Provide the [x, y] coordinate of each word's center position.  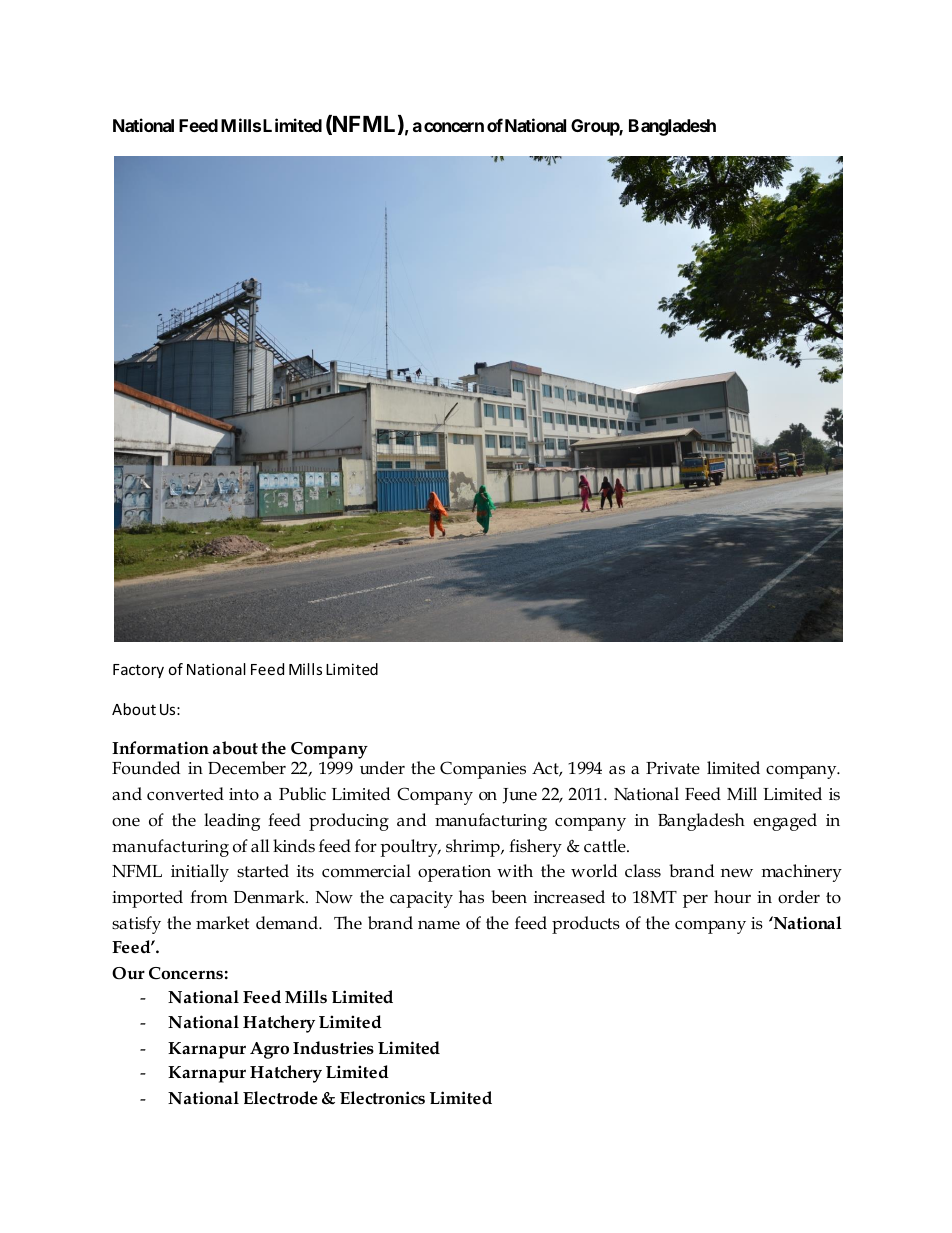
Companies [483, 770]
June [520, 796]
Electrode [280, 1098]
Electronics [382, 1098]
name [439, 925]
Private [673, 768]
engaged [785, 822]
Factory [138, 671]
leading [232, 822]
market [222, 923]
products [586, 925]
